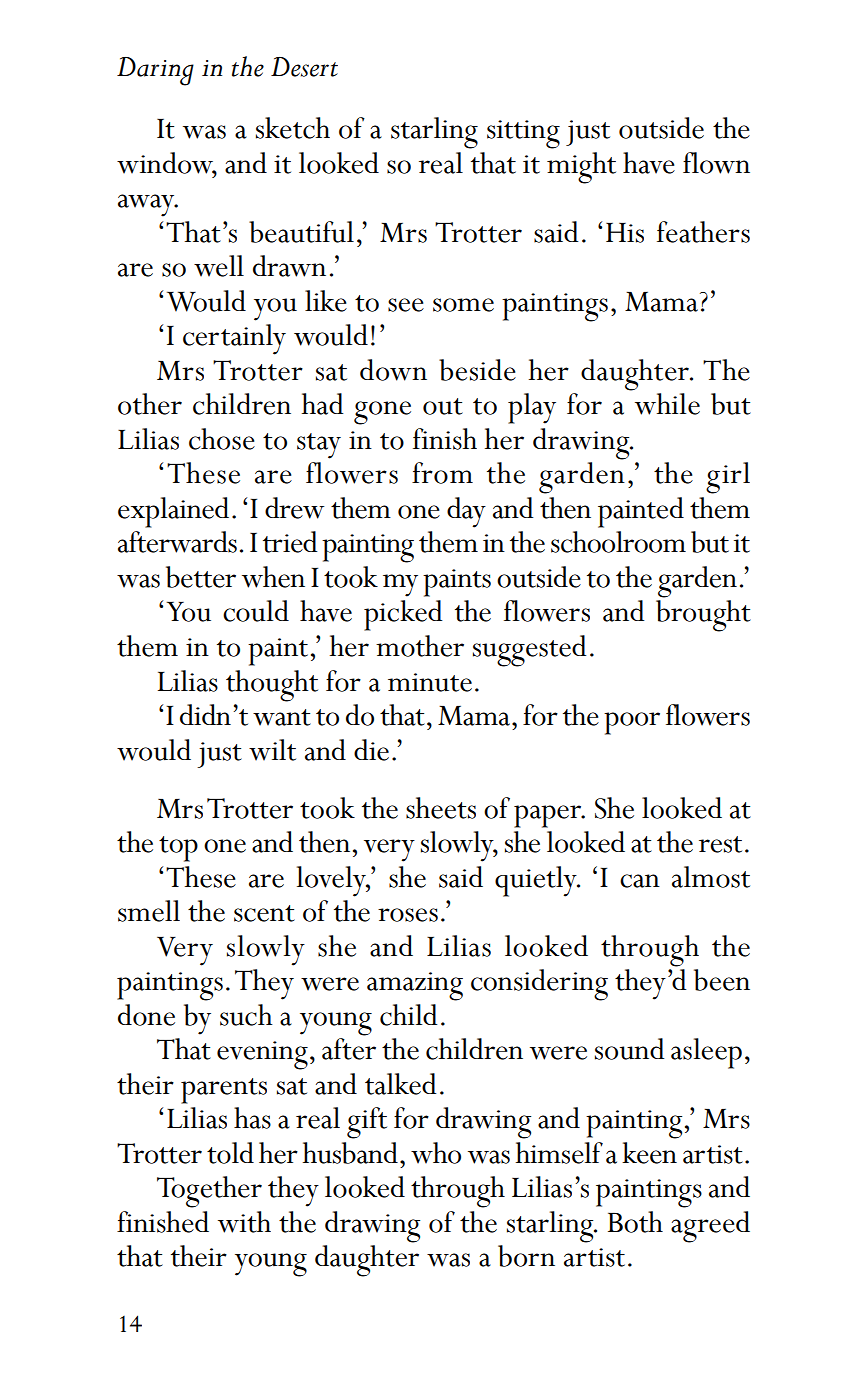  What do you see at coordinates (272, 686) in the page?
I see `thought` at bounding box center [272, 686].
